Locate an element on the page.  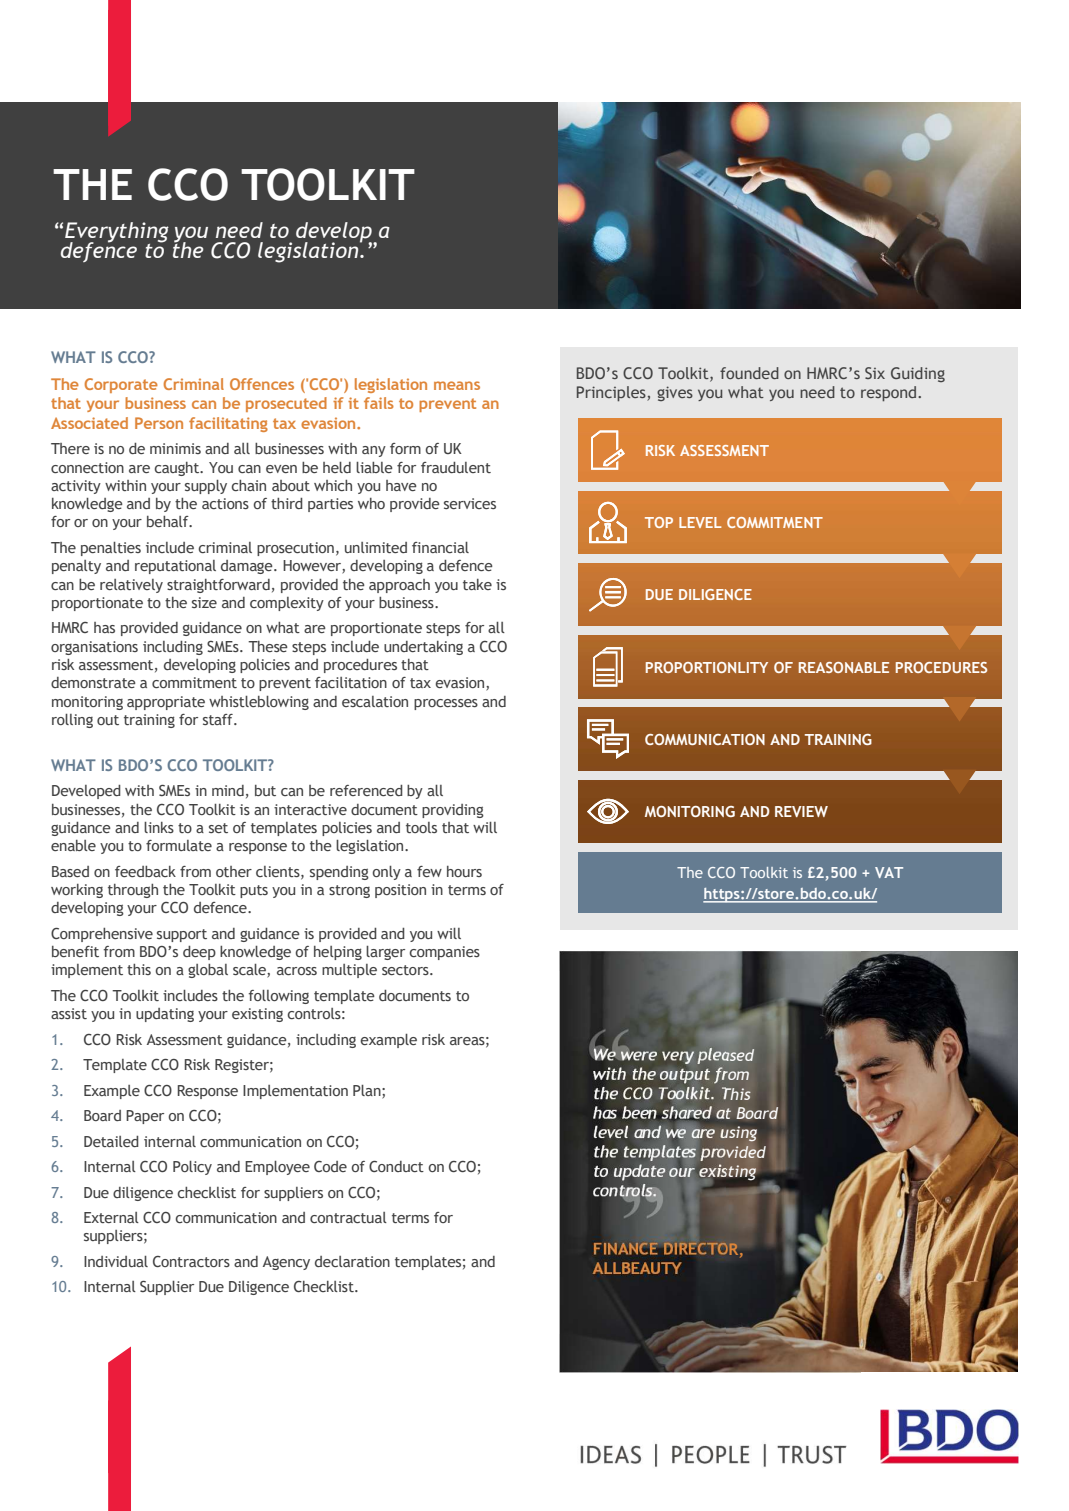
appropriate is located at coordinates (166, 703).
